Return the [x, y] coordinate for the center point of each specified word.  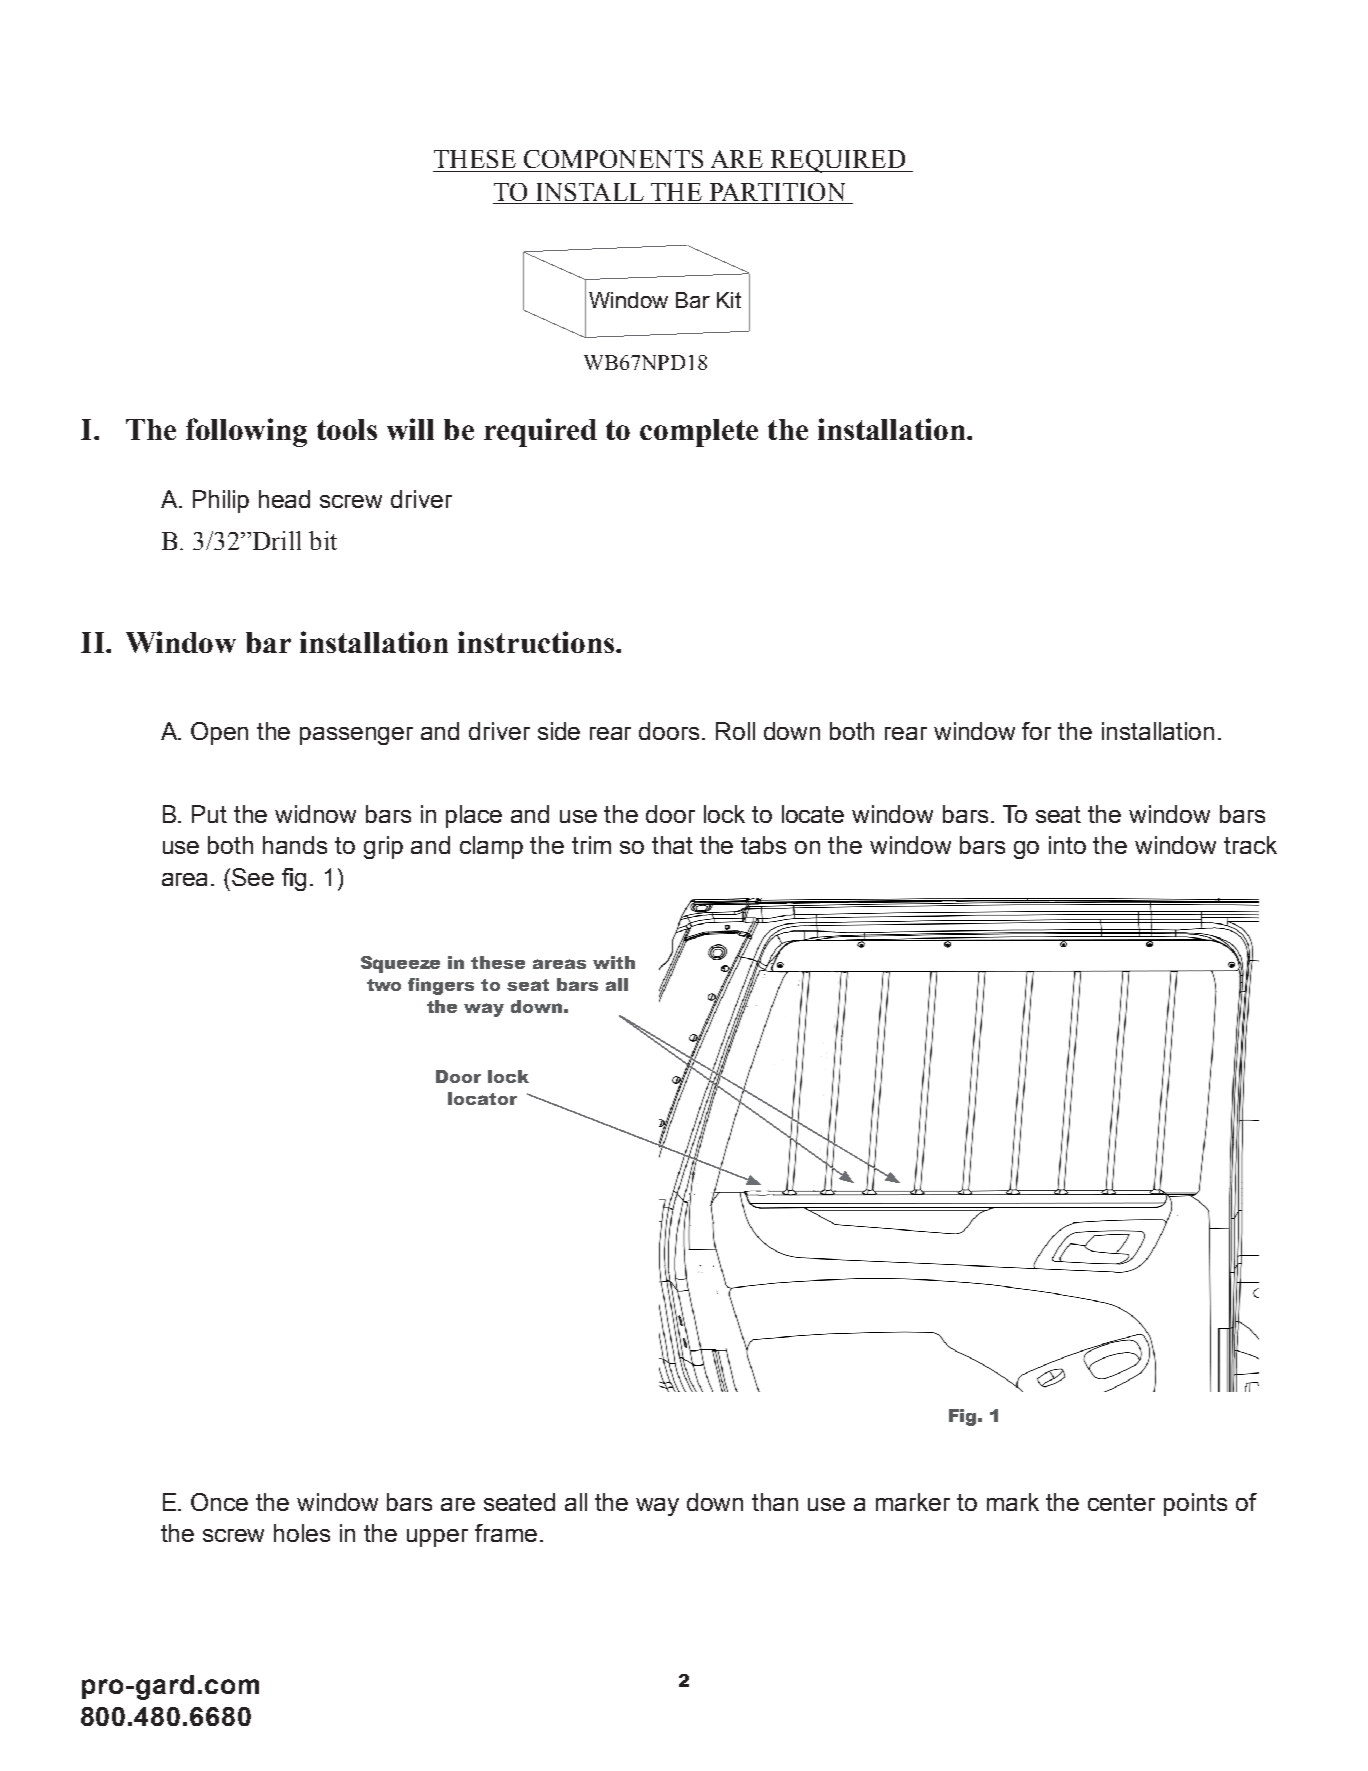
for [1036, 731]
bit [323, 540]
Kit [729, 300]
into [1067, 845]
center [1121, 1502]
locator [482, 1098]
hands [295, 845]
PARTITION [777, 192]
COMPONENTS [613, 159]
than [775, 1502]
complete [699, 433]
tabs [763, 845]
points [1195, 1504]
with [614, 962]
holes [302, 1533]
